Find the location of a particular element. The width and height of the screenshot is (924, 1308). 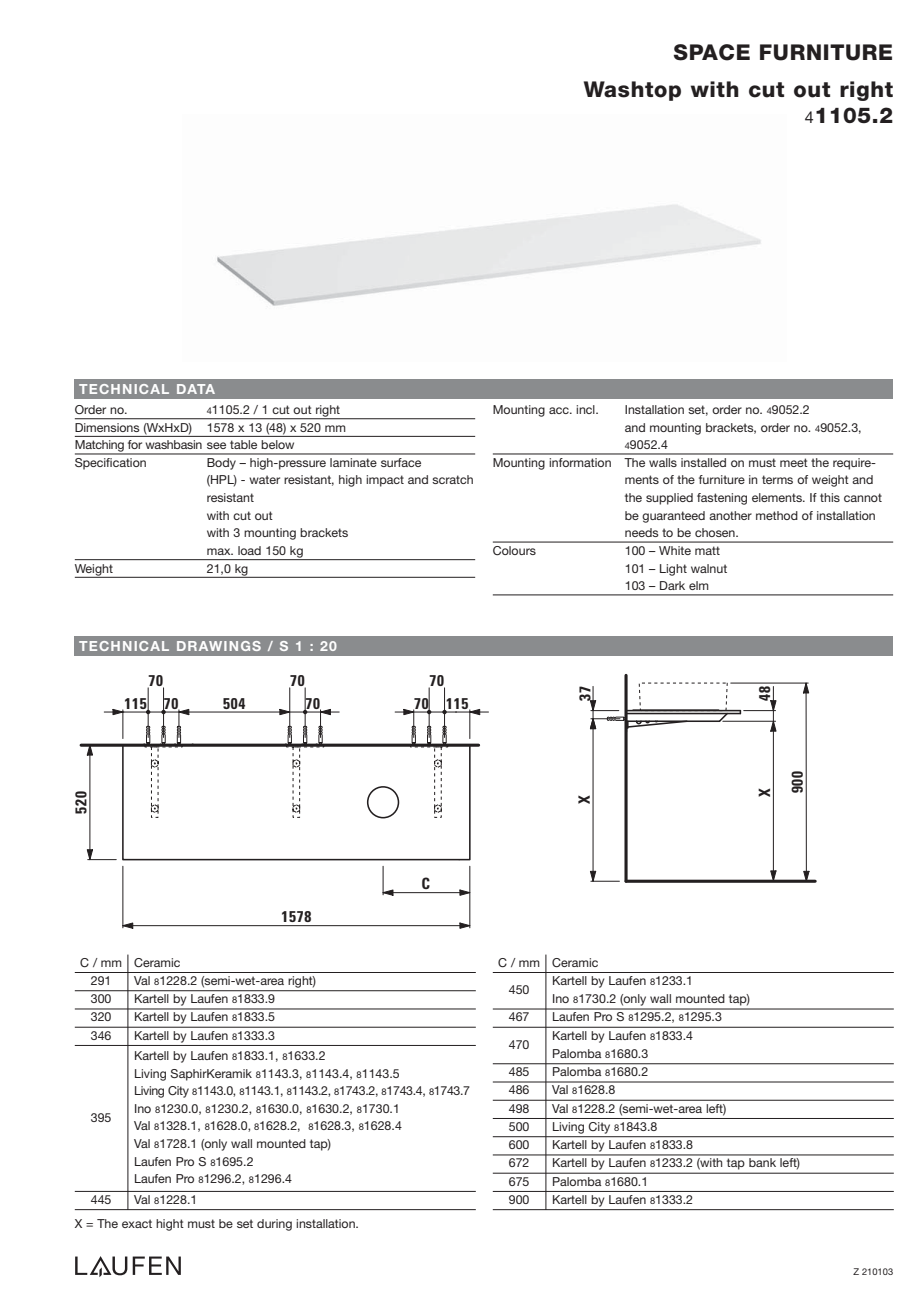

Light is located at coordinates (673, 570).
